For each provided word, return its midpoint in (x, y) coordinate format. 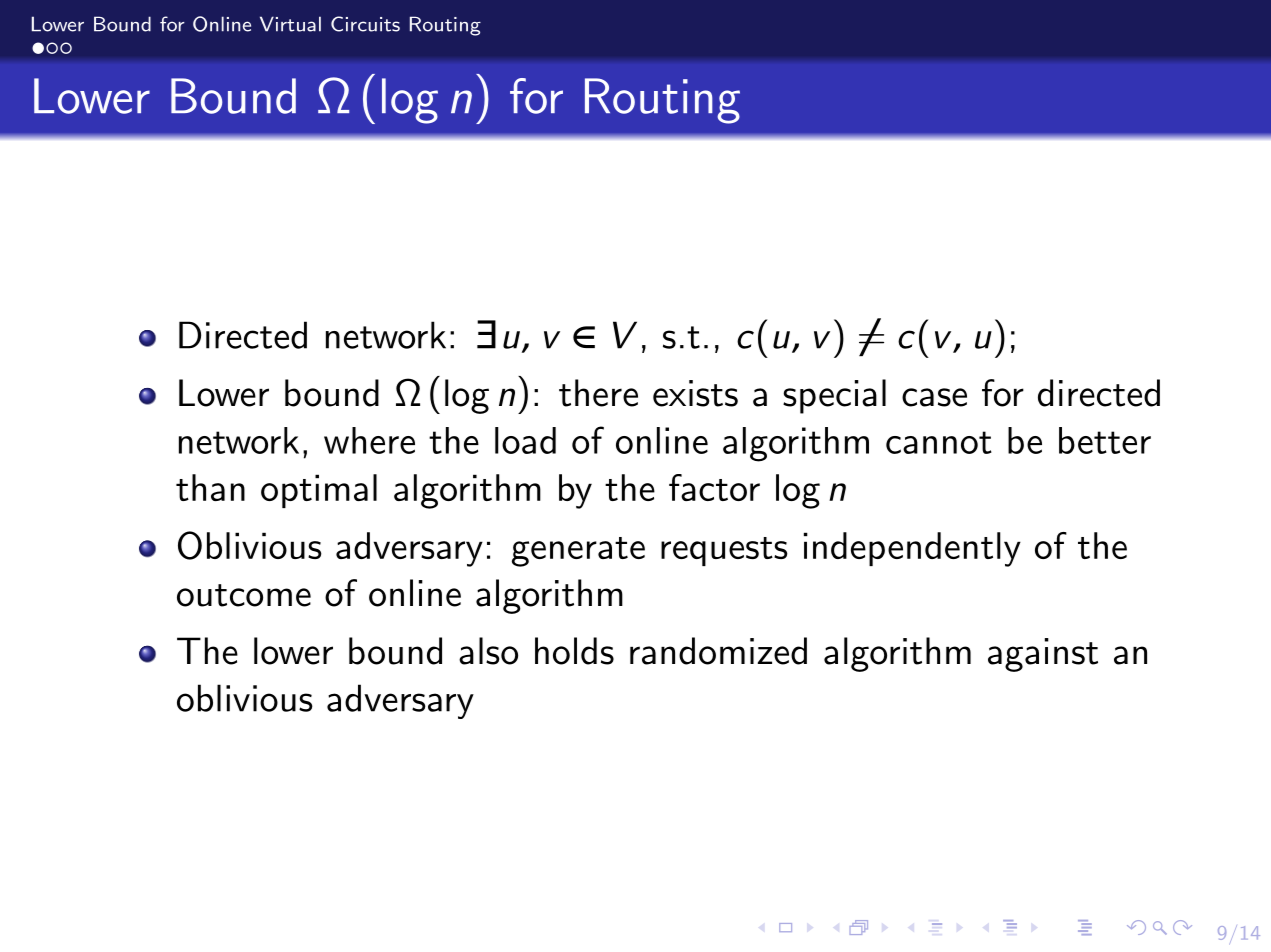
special (834, 396)
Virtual (290, 24)
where (369, 440)
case (934, 397)
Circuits (365, 24)
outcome (244, 595)
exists (695, 393)
